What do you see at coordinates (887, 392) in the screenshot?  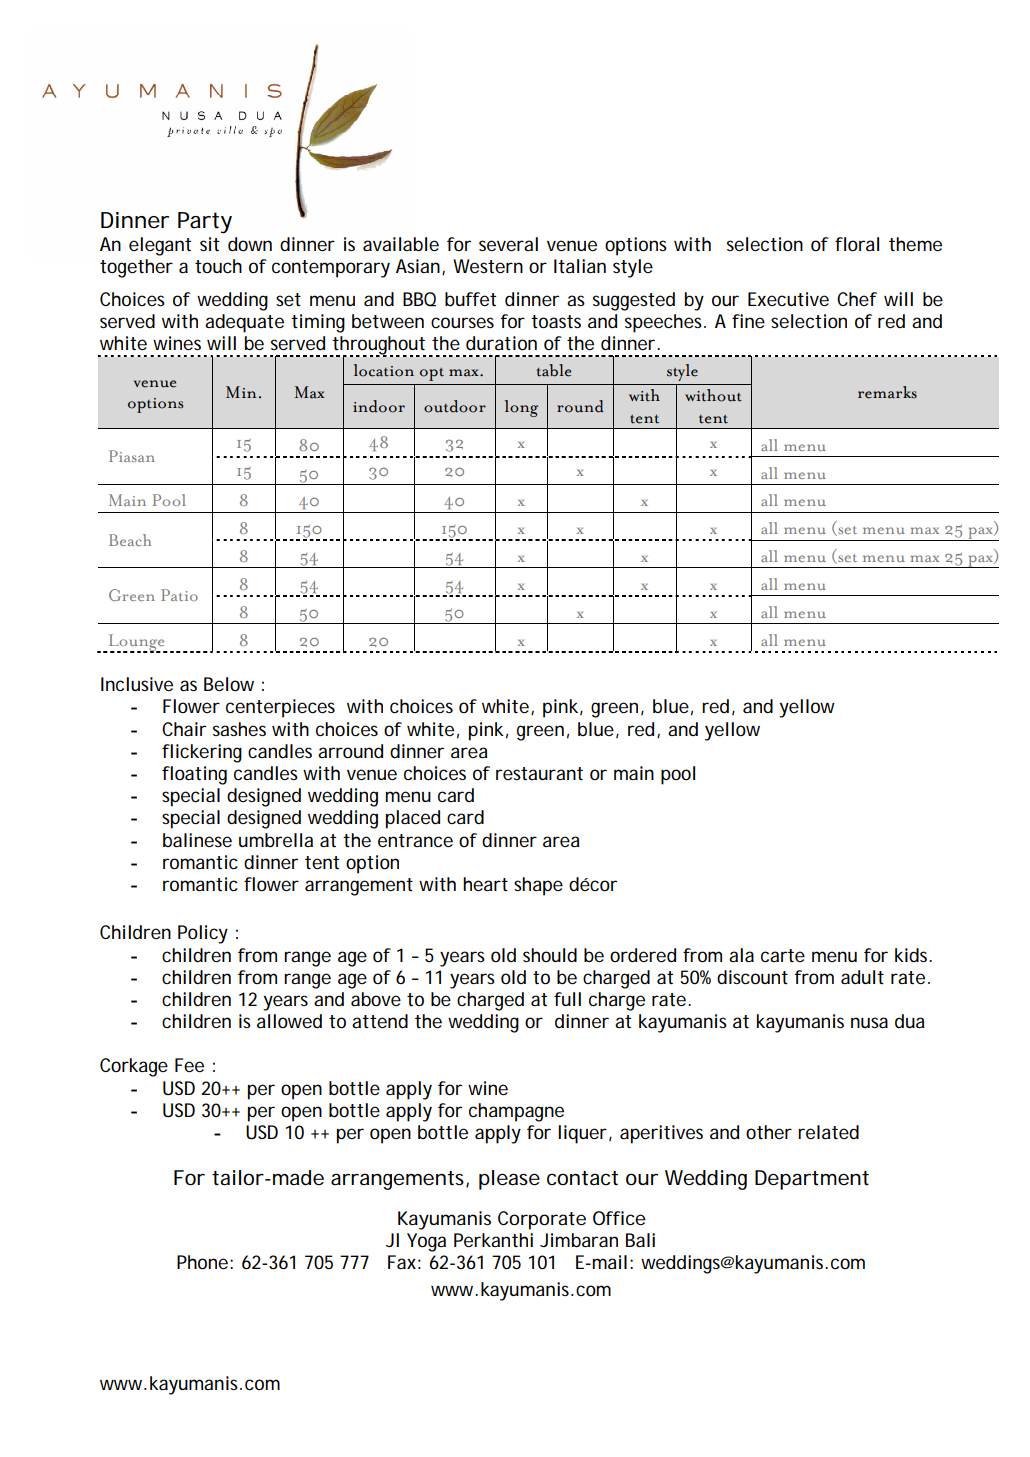 I see `remarks` at bounding box center [887, 392].
